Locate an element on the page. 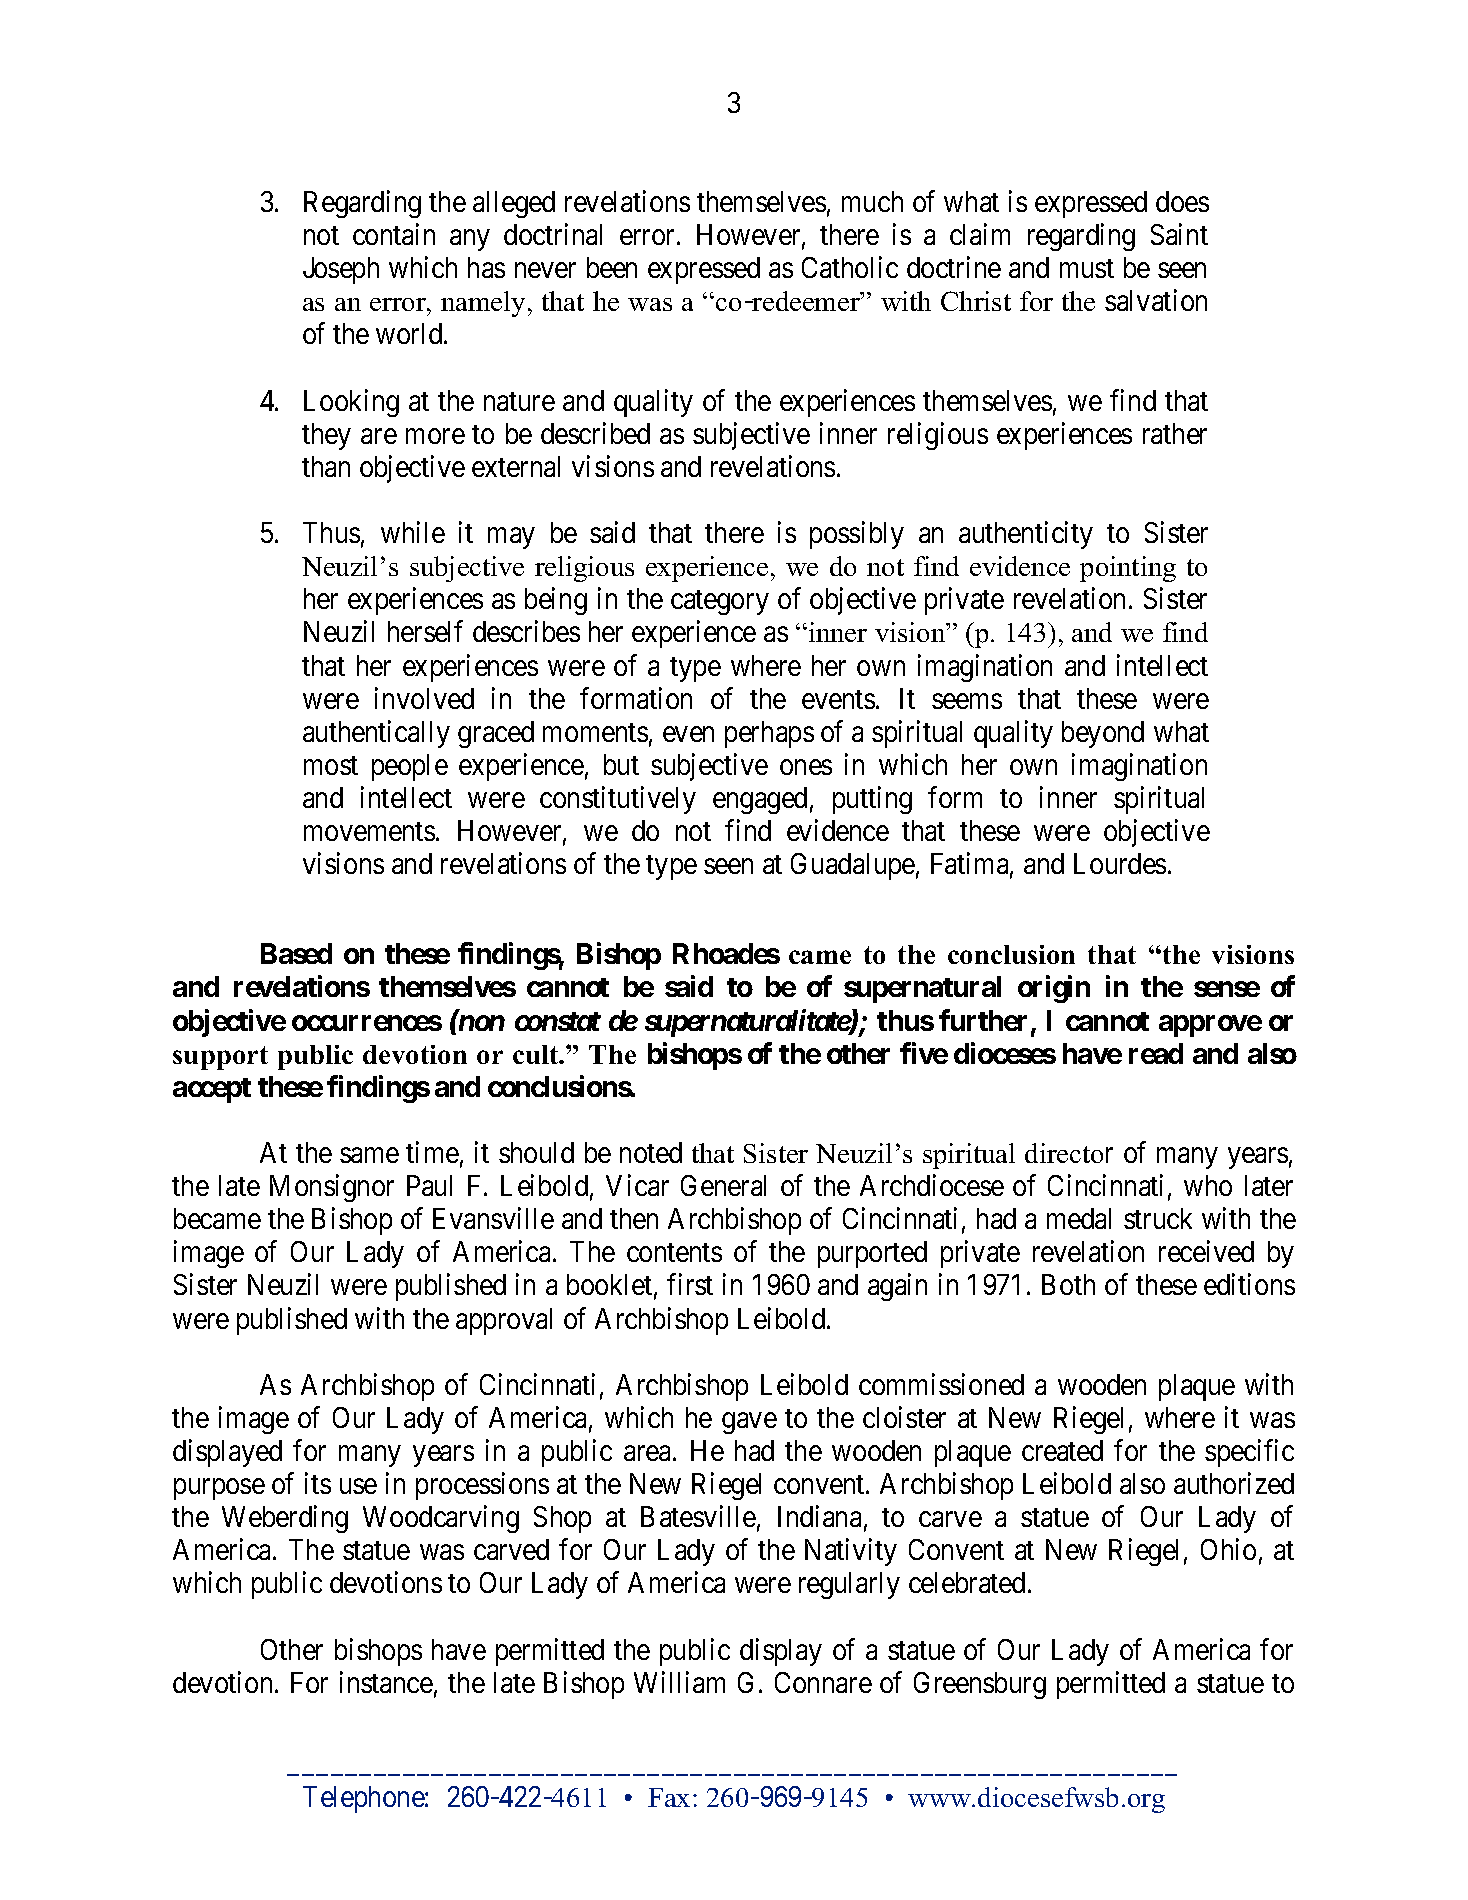  Joseph is located at coordinates (341, 270).
